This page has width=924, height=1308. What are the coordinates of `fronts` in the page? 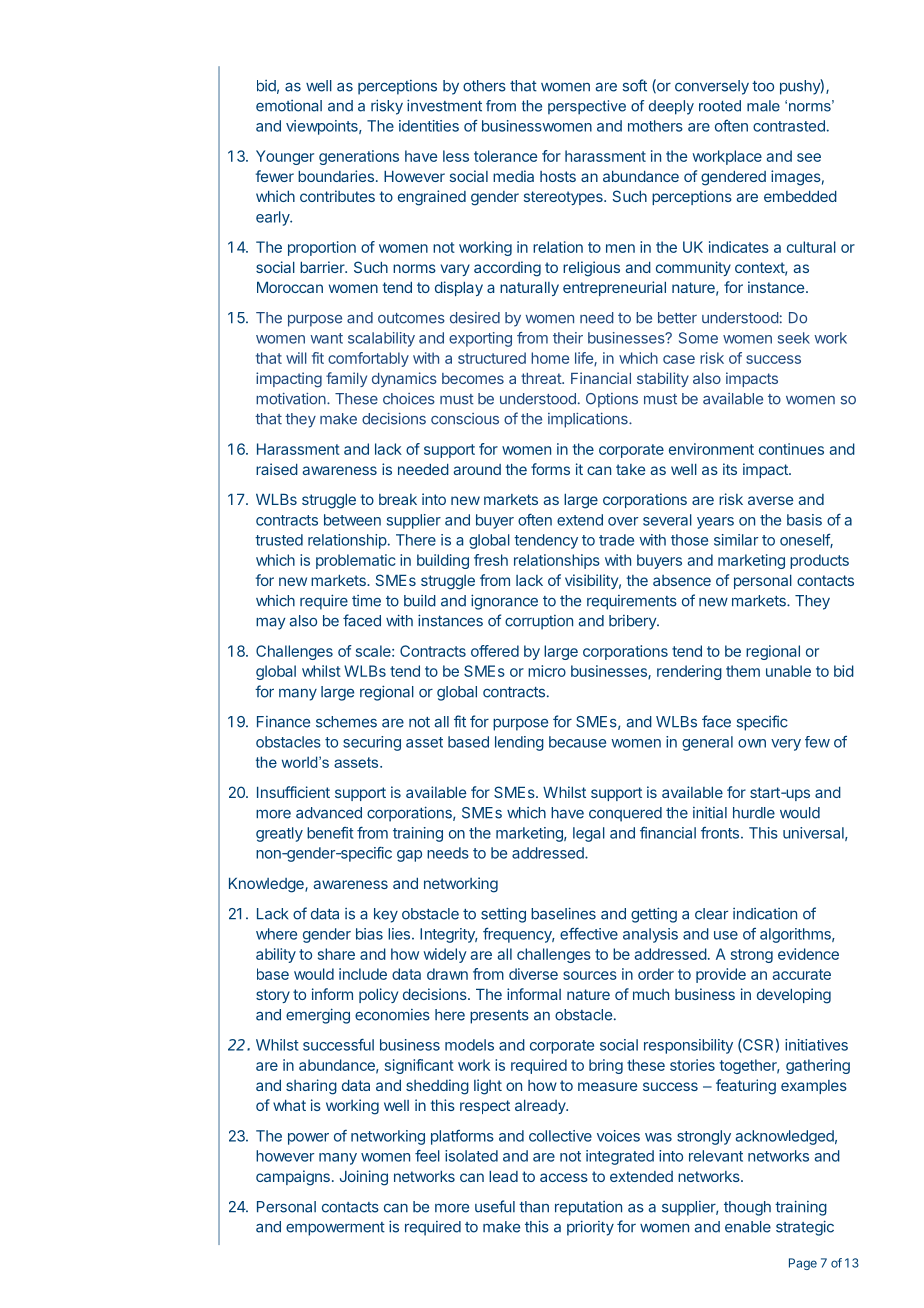 It's located at (720, 833).
